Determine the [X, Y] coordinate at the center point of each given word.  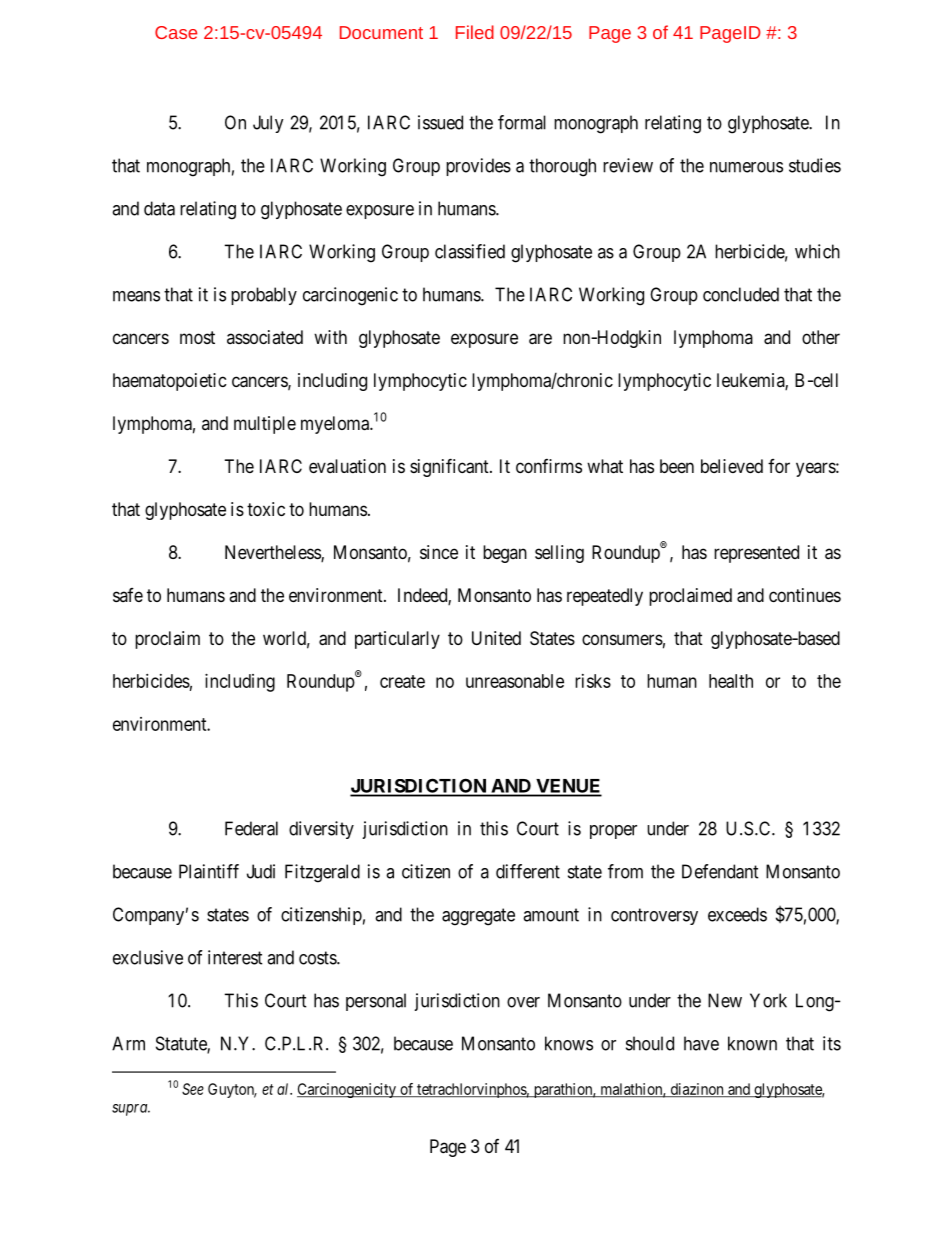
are [540, 339]
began [505, 554]
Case [176, 32]
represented [756, 554]
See [193, 1089]
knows [569, 1043]
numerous [746, 167]
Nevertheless [273, 553]
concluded [741, 294]
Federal [251, 828]
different [528, 871]
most [197, 337]
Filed [475, 32]
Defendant [720, 871]
